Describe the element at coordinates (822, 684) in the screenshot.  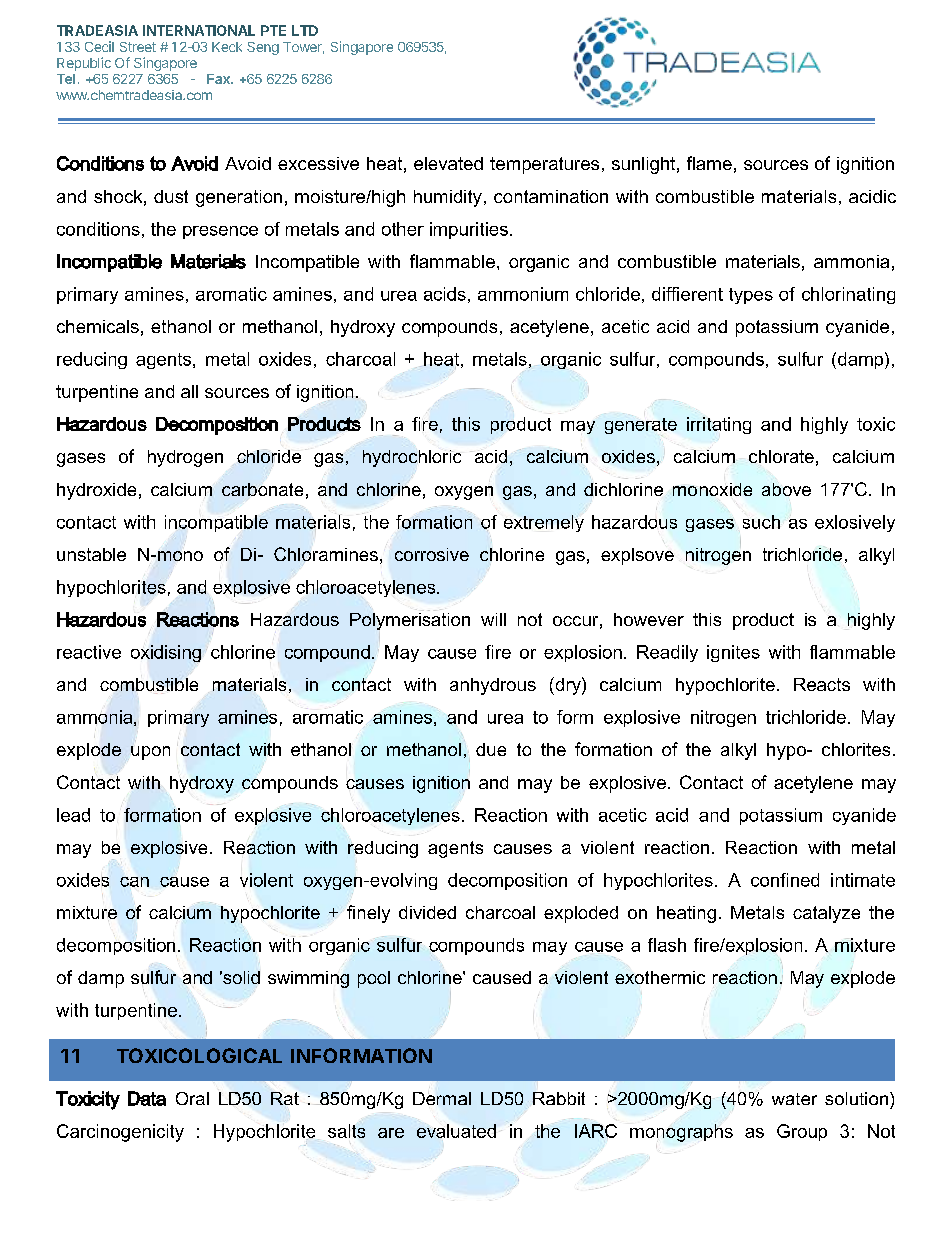
I see `Reacts` at that location.
